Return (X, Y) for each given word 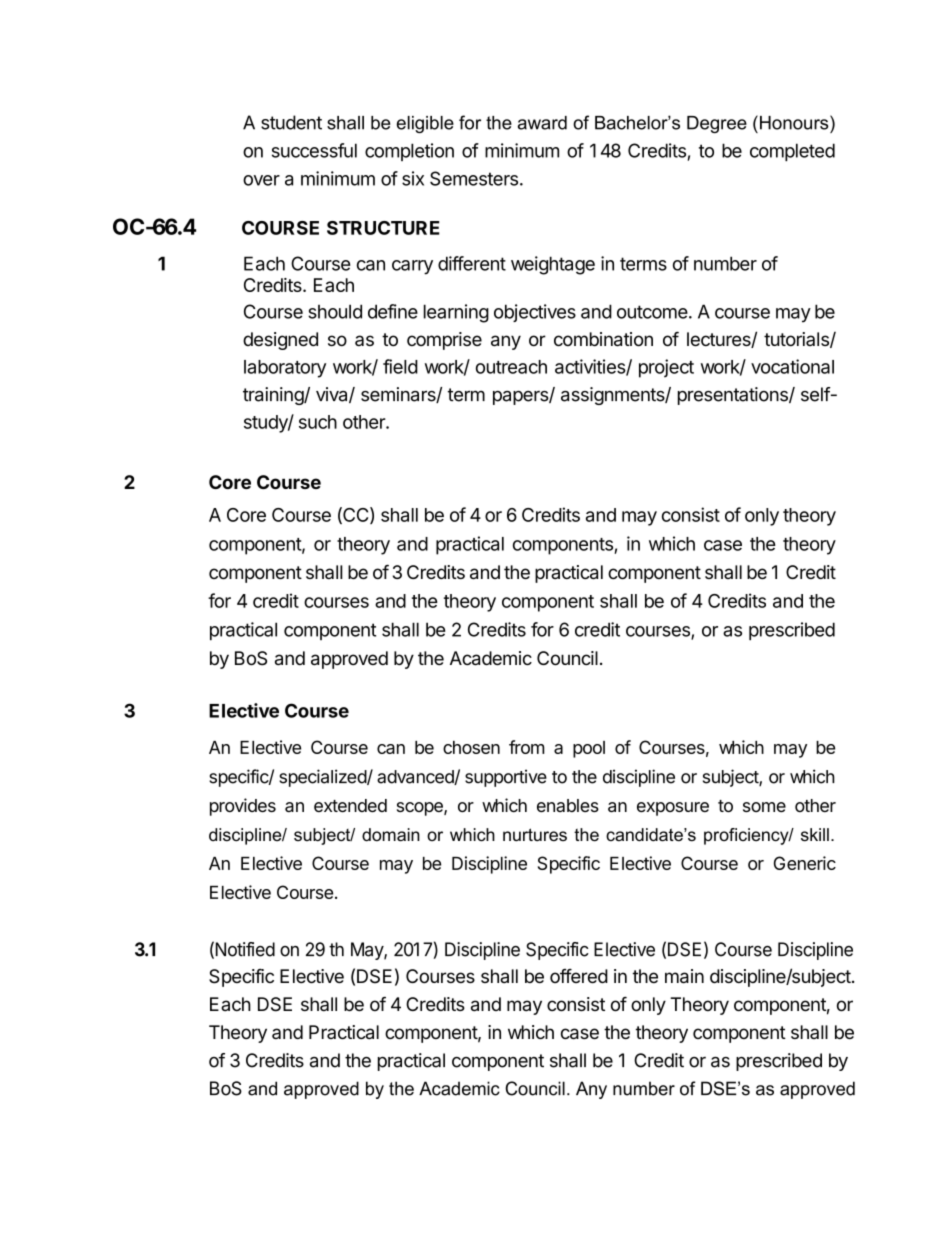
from (527, 747)
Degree (717, 124)
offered (579, 976)
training (274, 396)
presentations (734, 396)
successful (314, 150)
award (542, 123)
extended (350, 805)
